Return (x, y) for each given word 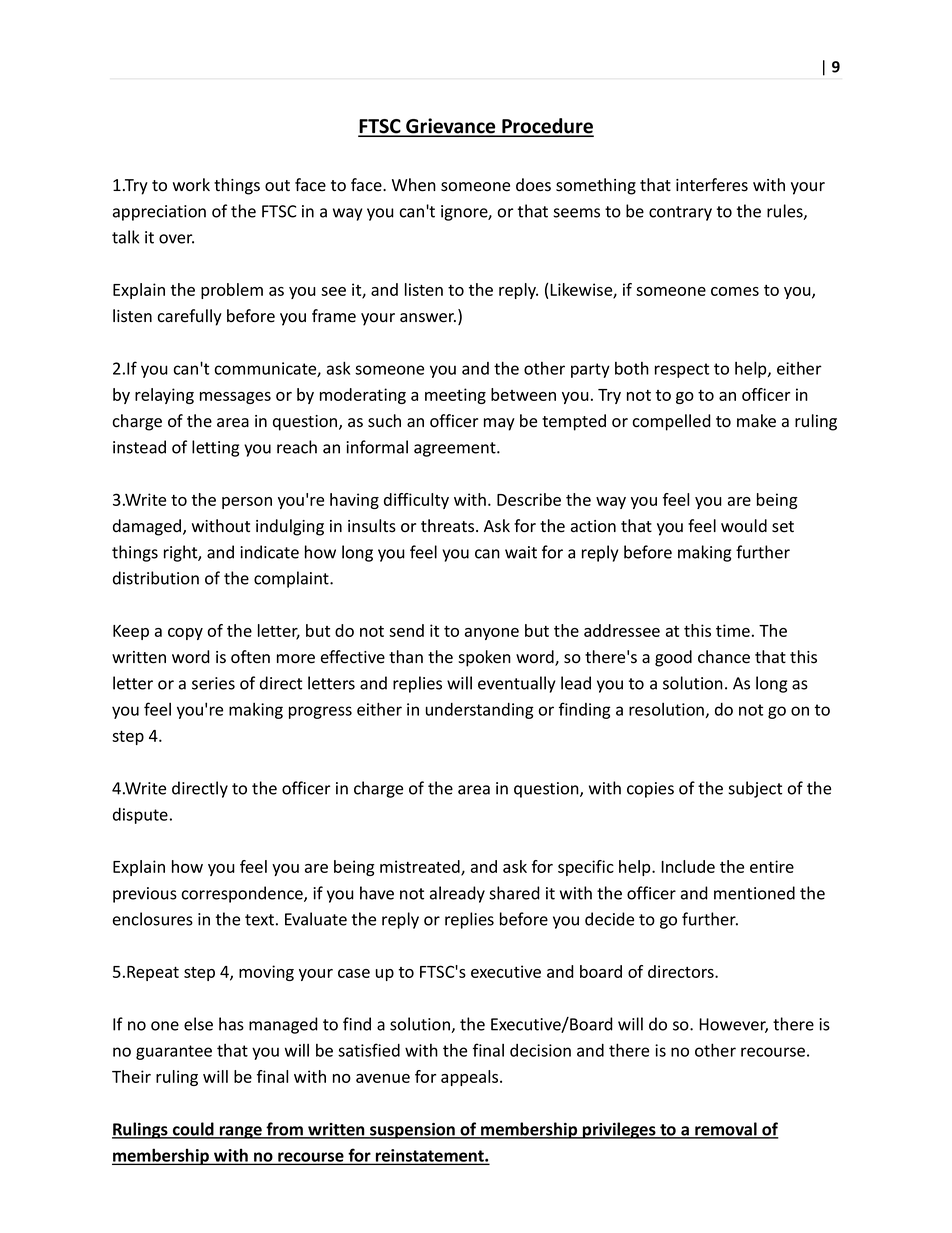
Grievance (451, 127)
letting (215, 448)
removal (726, 1130)
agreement (456, 449)
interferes (712, 185)
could (193, 1130)
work (191, 184)
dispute (140, 816)
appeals (471, 1078)
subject (755, 789)
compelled (672, 422)
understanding (480, 711)
